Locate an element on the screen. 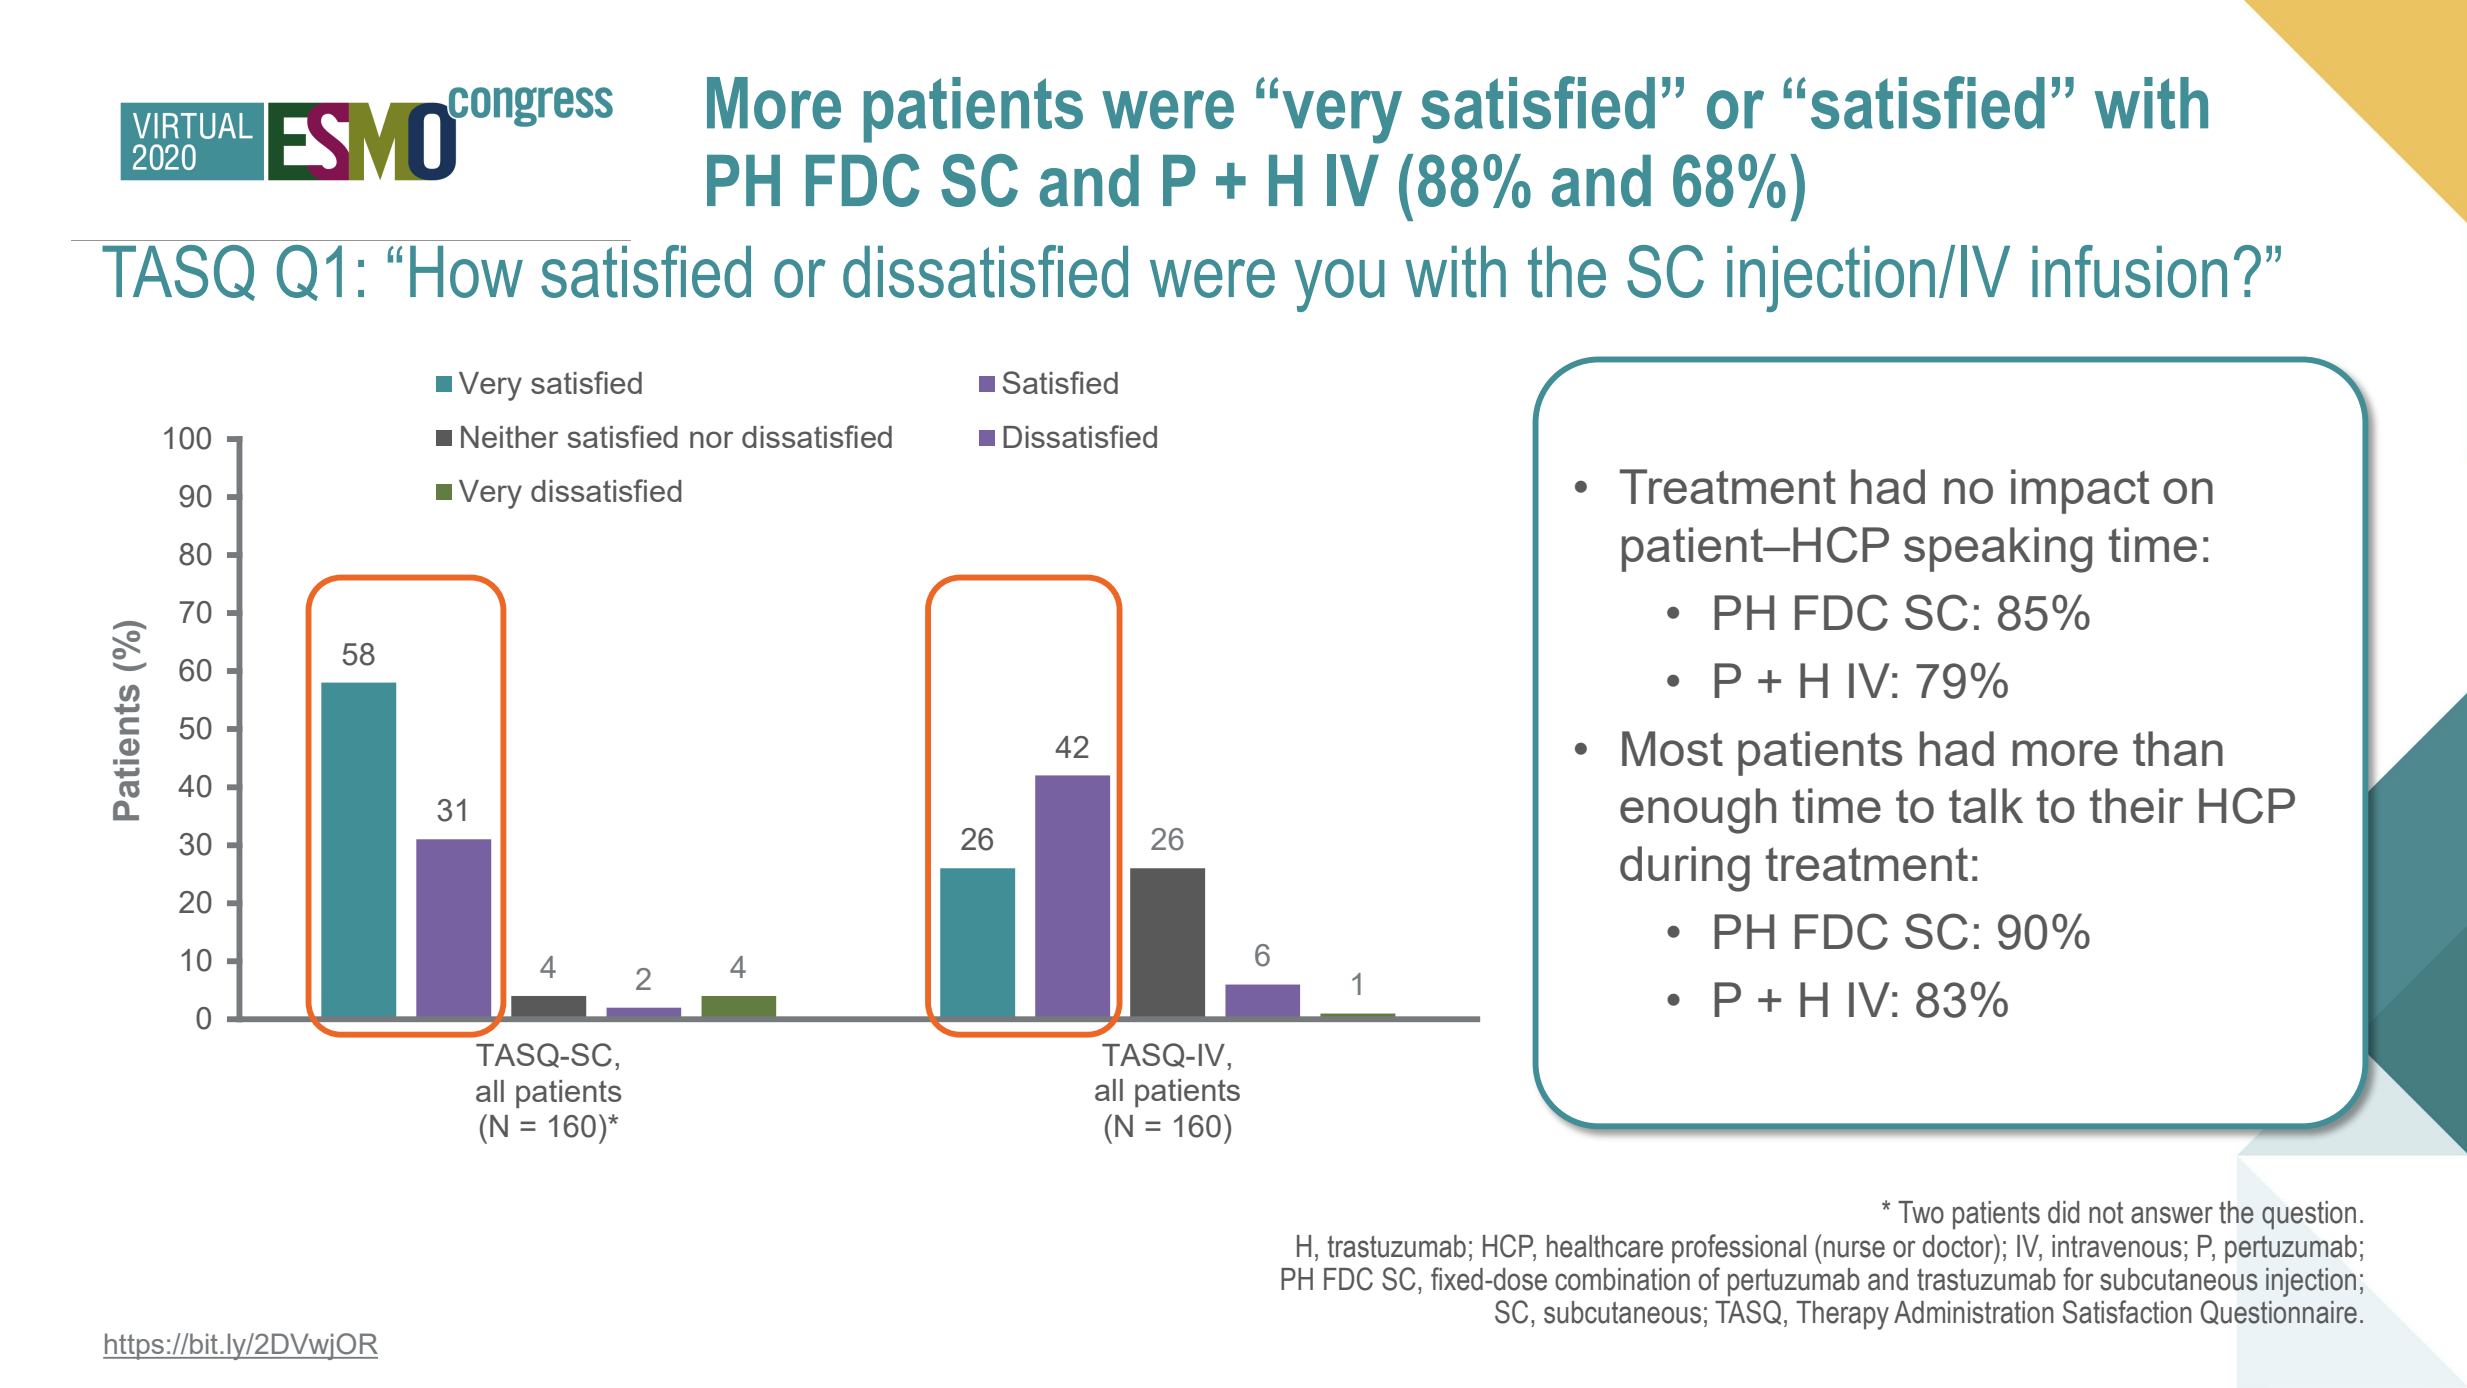  nor is located at coordinates (711, 439).
